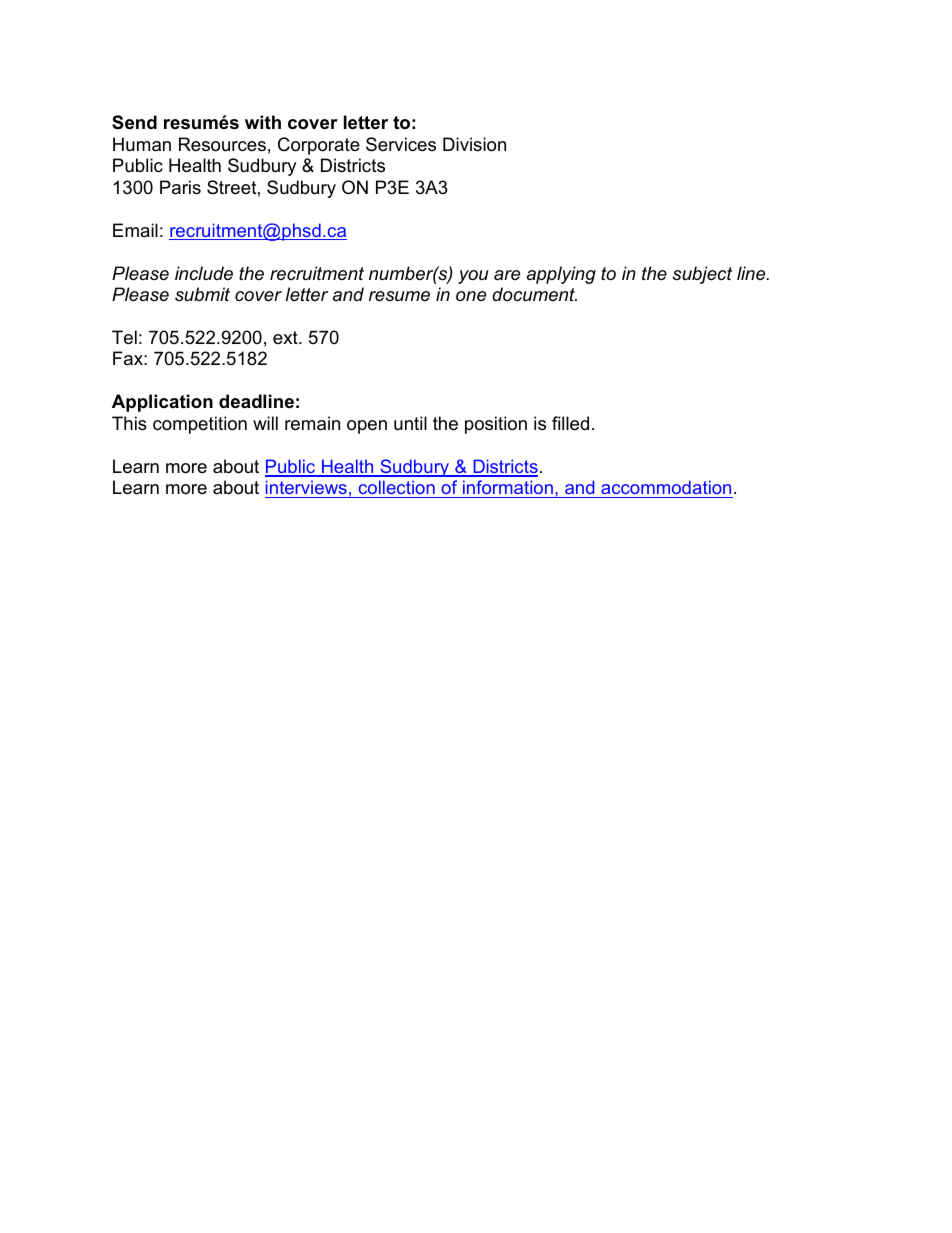 Image resolution: width=952 pixels, height=1233 pixels. What do you see at coordinates (474, 144) in the document?
I see `Division` at bounding box center [474, 144].
